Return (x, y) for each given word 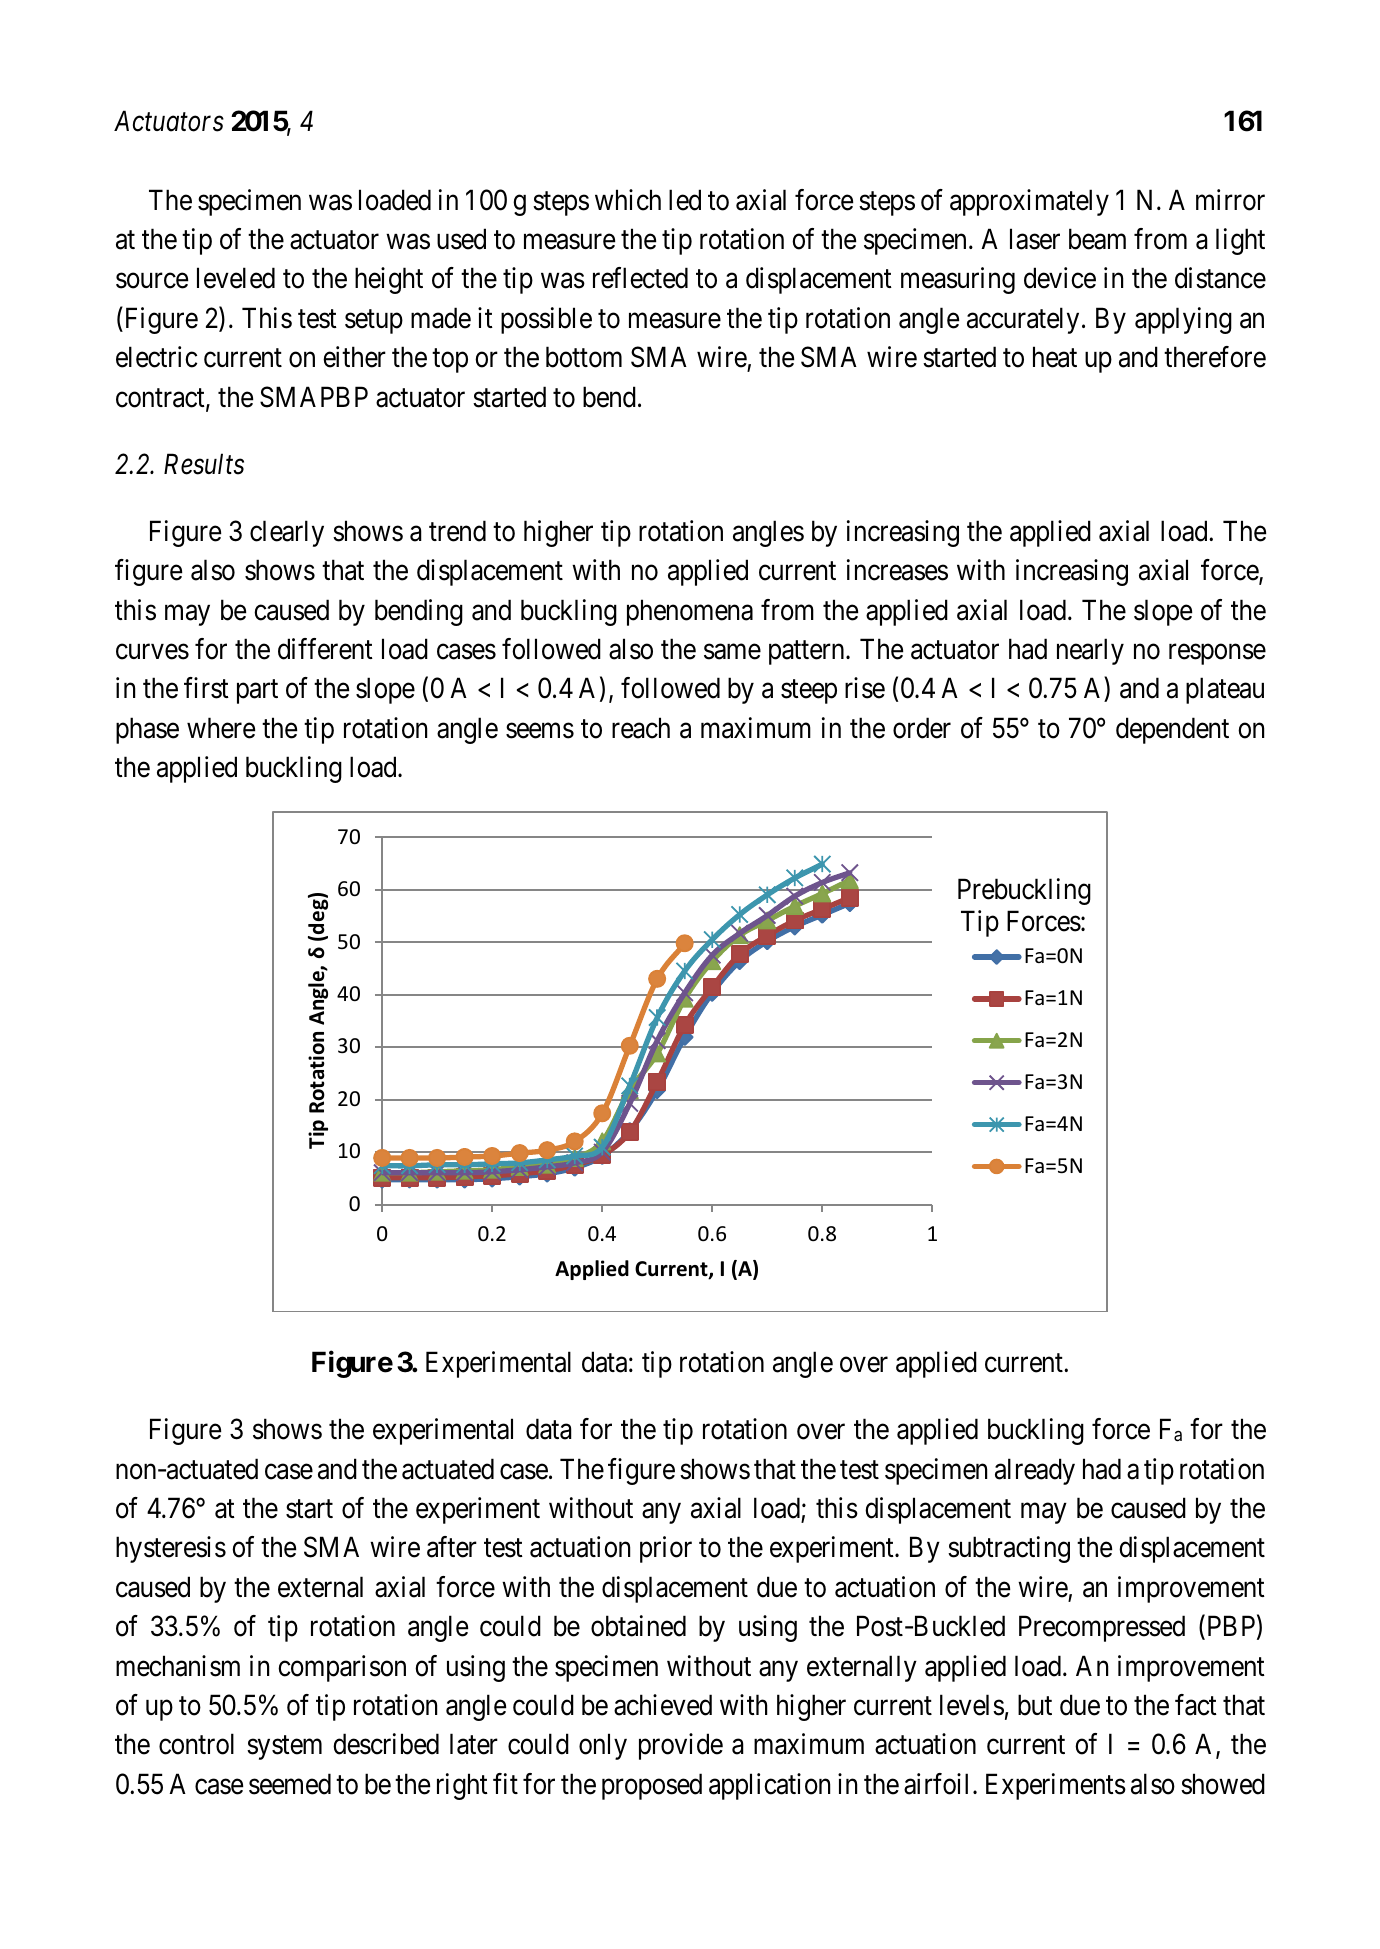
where (221, 728)
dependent (1172, 730)
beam (1097, 239)
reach (641, 728)
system (284, 1748)
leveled (236, 278)
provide (681, 1746)
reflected (640, 278)
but (1035, 1705)
